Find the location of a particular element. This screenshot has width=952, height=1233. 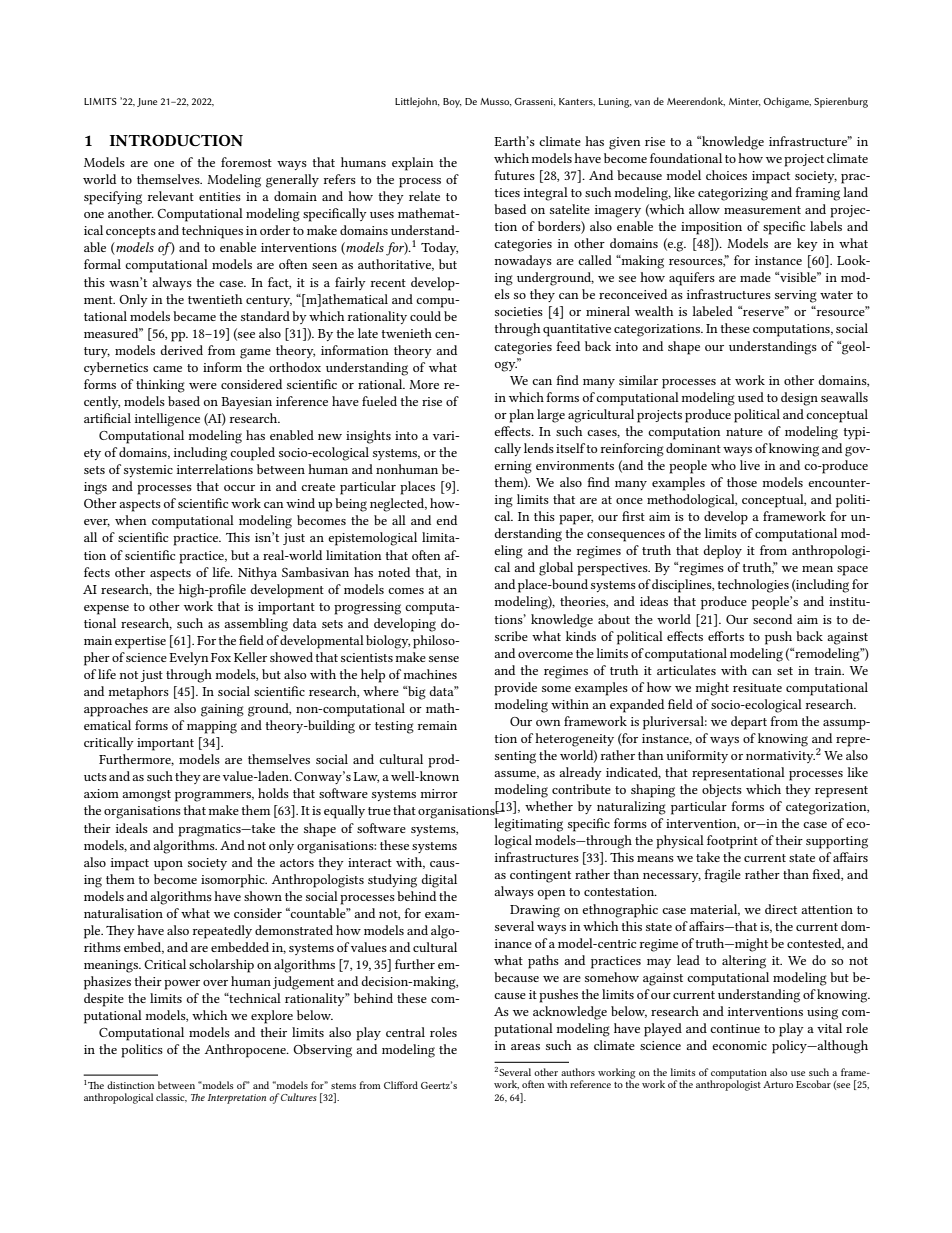

Boy is located at coordinates (452, 103).
